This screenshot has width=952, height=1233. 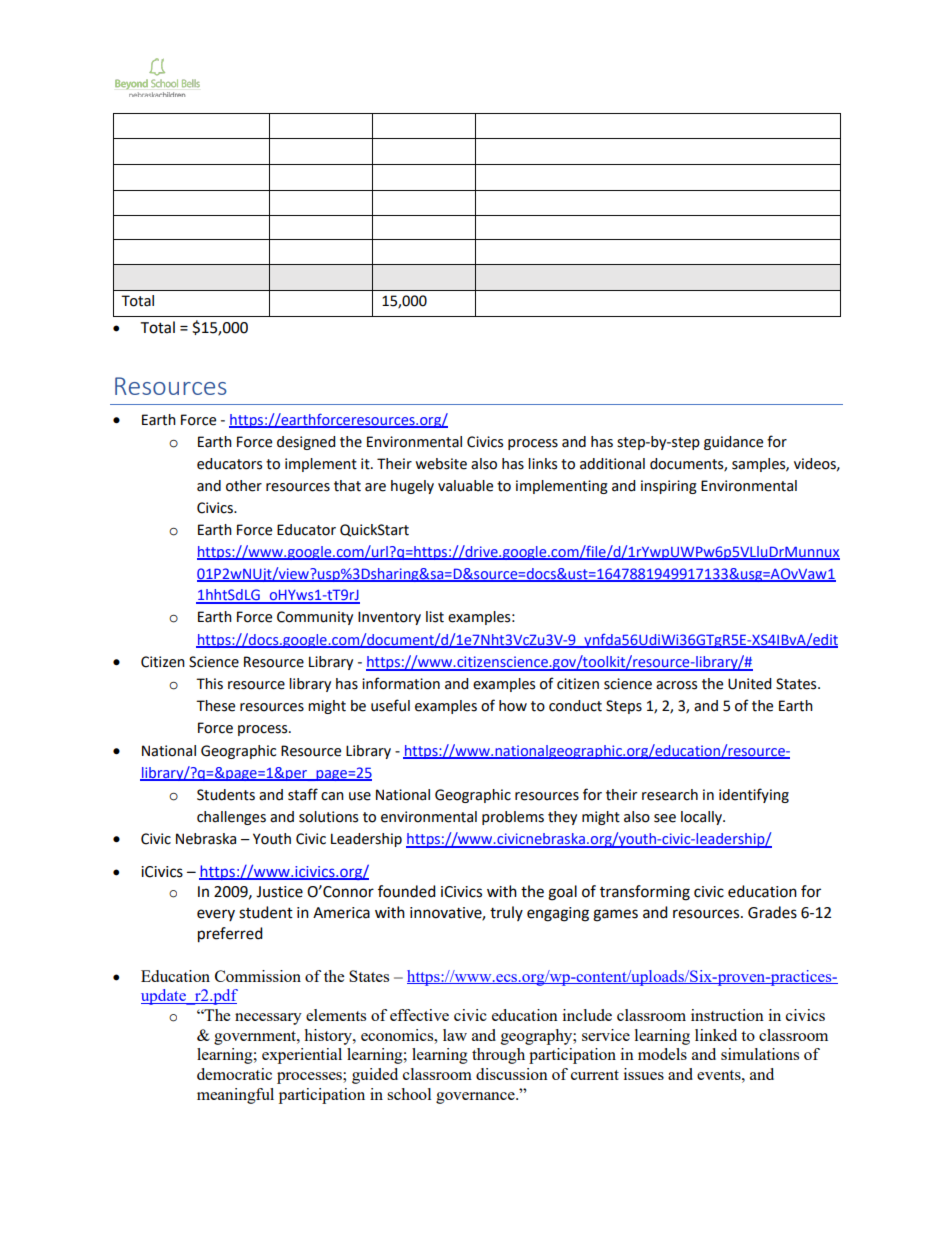 What do you see at coordinates (512, 1074) in the screenshot?
I see `discussion` at bounding box center [512, 1074].
